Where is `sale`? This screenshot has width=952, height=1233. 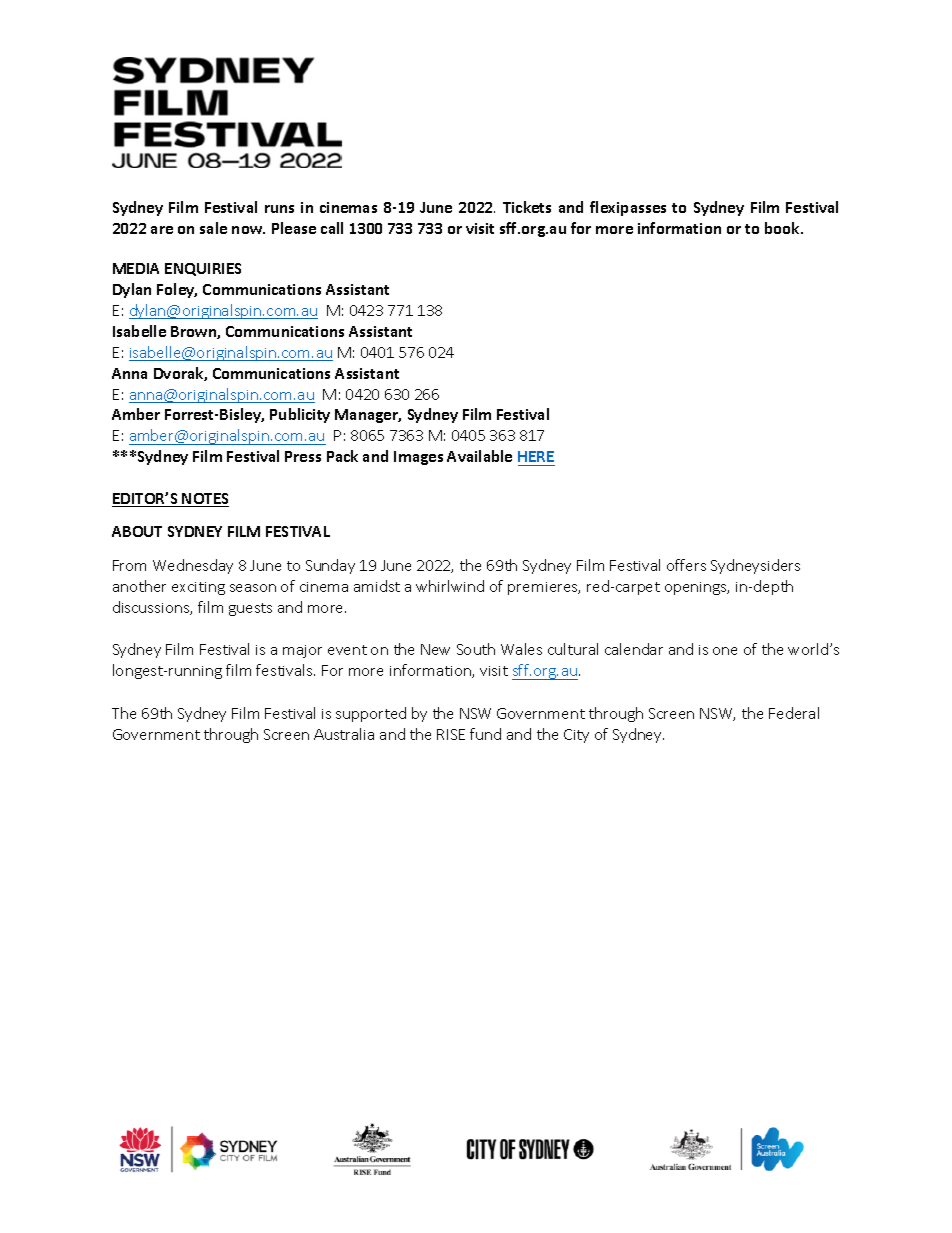 sale is located at coordinates (213, 228).
